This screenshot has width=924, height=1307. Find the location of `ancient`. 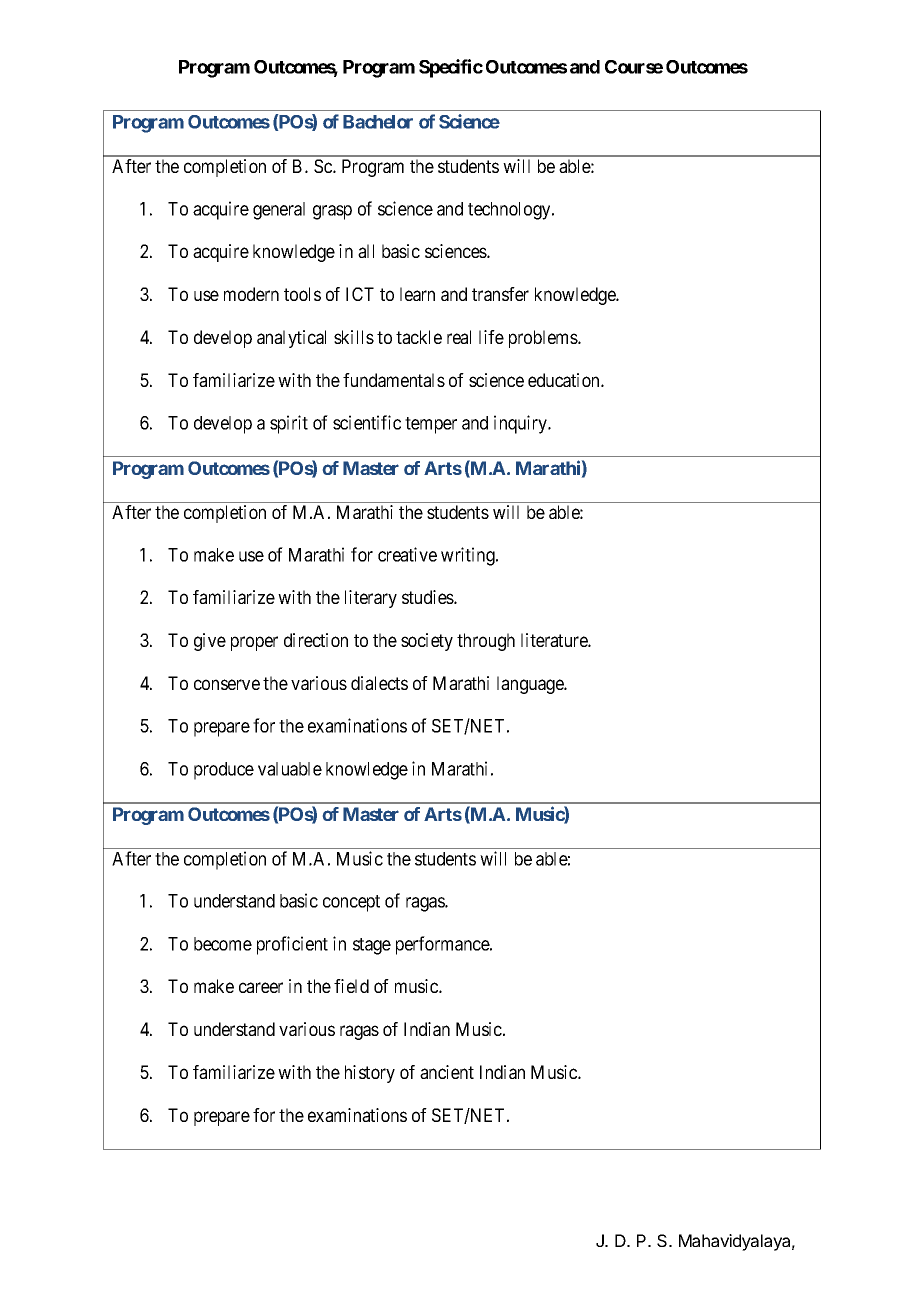

ancient is located at coordinates (447, 1072).
